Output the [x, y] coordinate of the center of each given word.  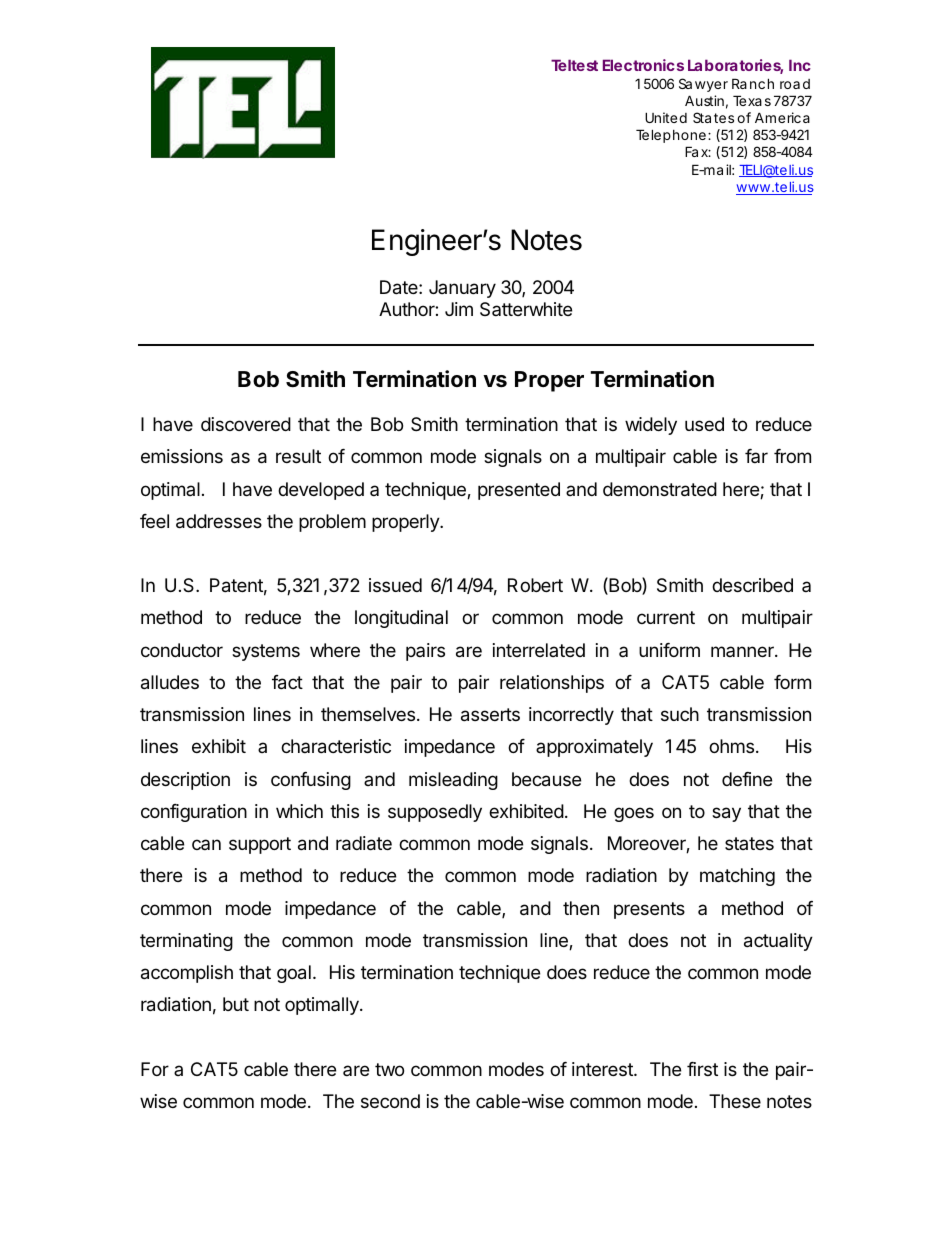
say [726, 814]
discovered [246, 424]
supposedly [435, 813]
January [462, 289]
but [236, 1004]
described [752, 585]
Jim [459, 309]
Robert [535, 585]
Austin [704, 100]
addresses [219, 521]
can [206, 844]
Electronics [643, 65]
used [704, 424]
